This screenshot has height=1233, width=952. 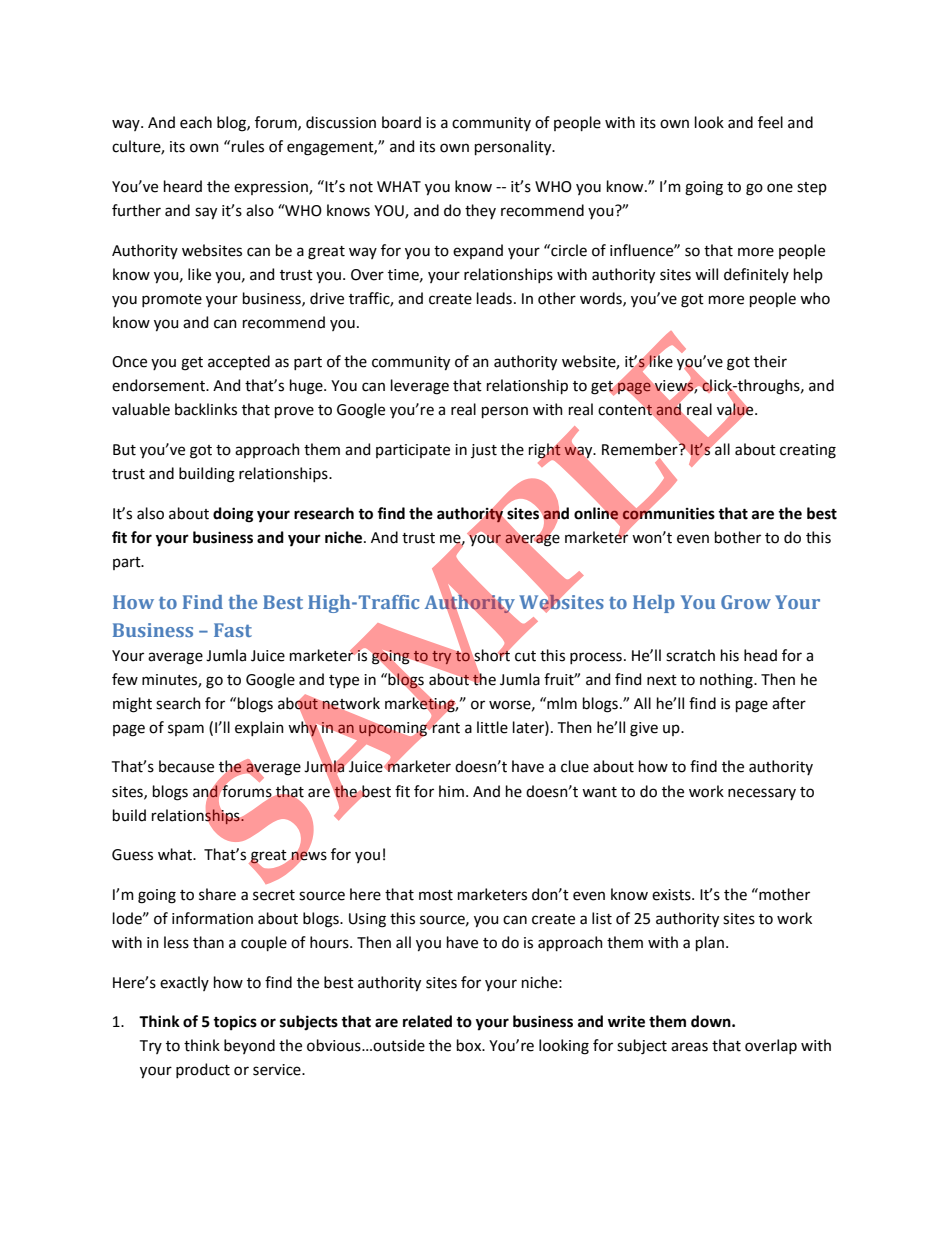 What do you see at coordinates (746, 602) in the screenshot?
I see `Grow` at bounding box center [746, 602].
